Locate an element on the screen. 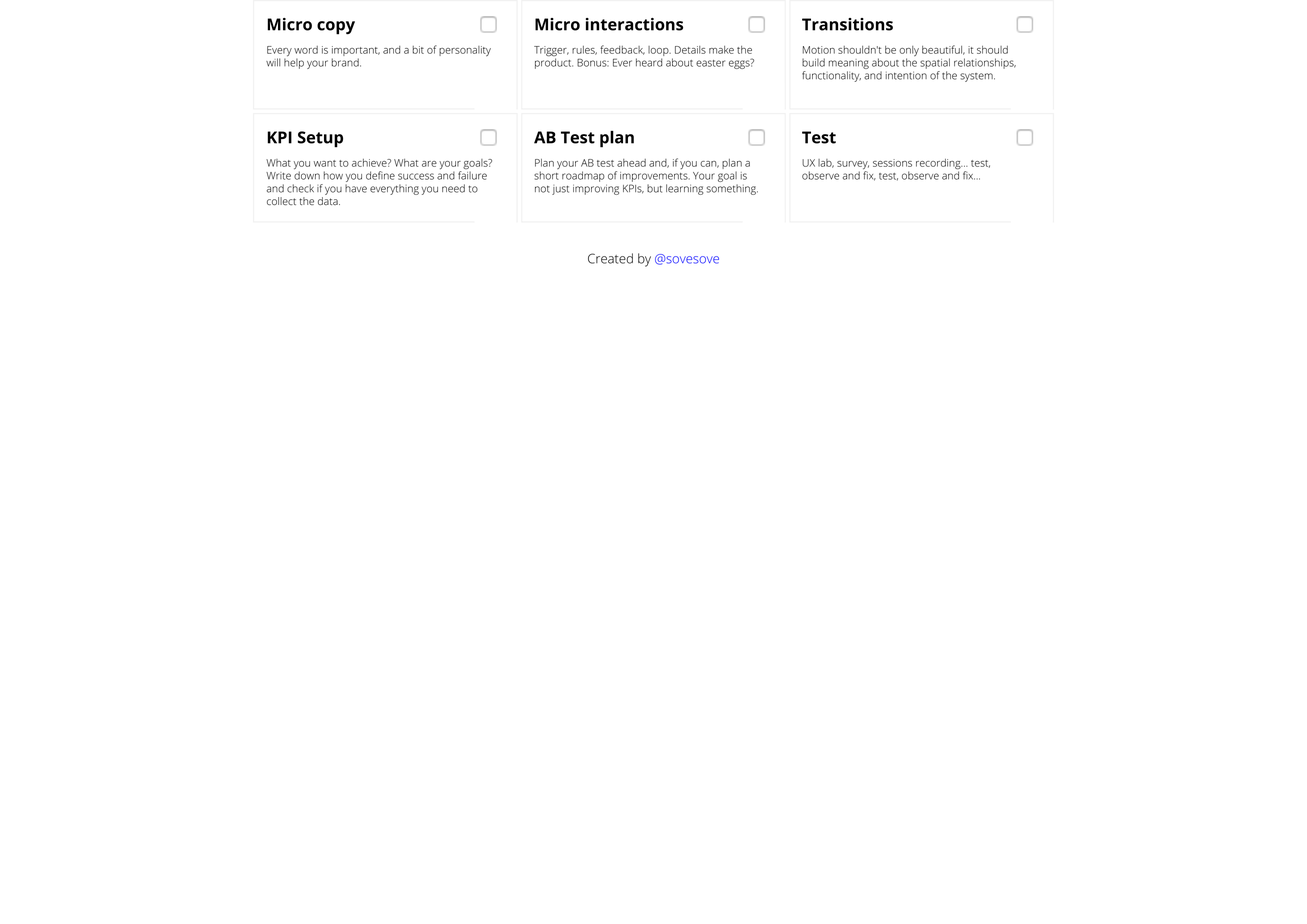 The height and width of the screenshot is (924, 1307). interactions is located at coordinates (634, 24).
